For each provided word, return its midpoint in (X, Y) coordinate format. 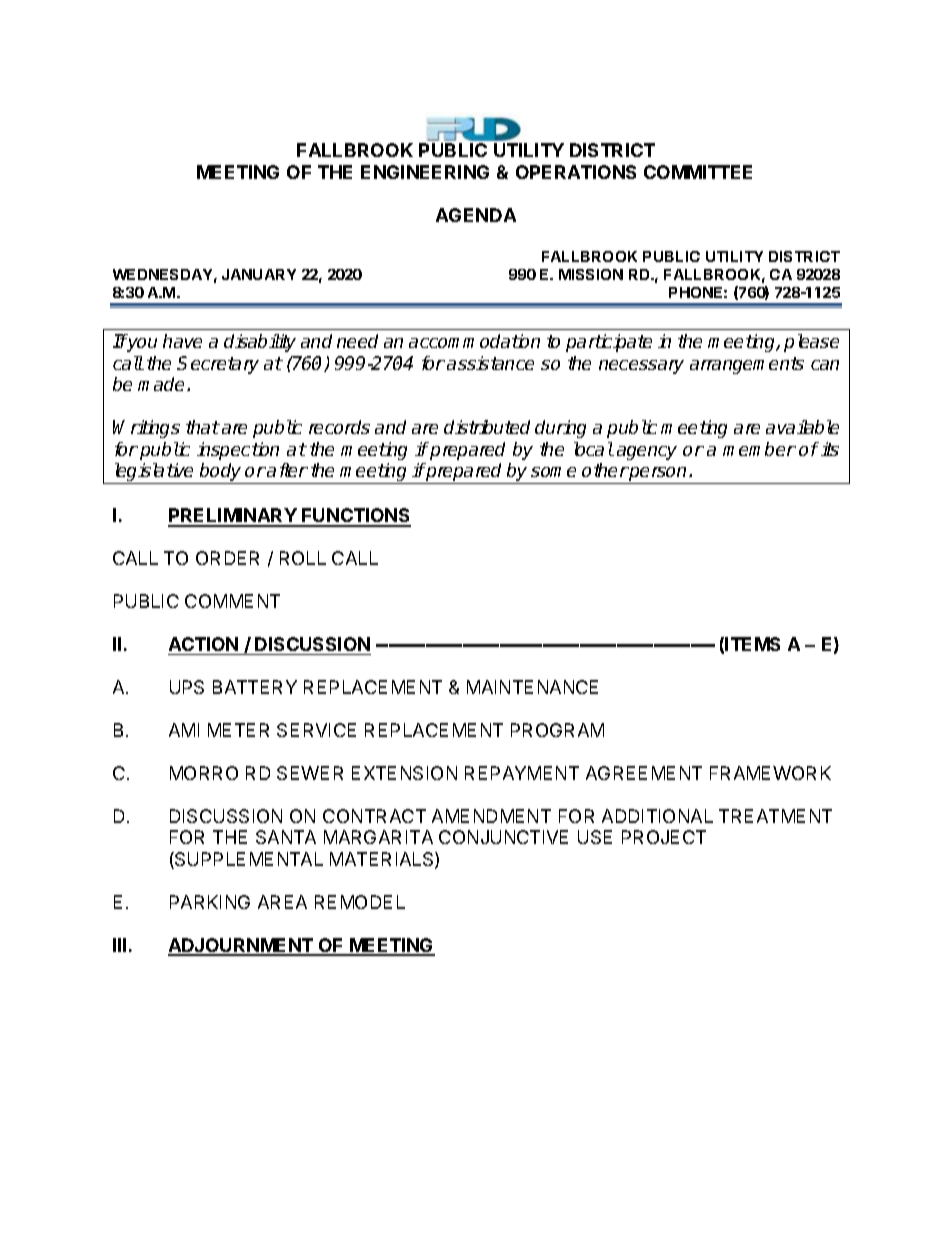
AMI (184, 730)
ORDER (227, 558)
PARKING (210, 902)
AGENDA (476, 215)
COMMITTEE (698, 172)
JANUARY (259, 274)
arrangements (747, 365)
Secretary (218, 365)
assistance (490, 363)
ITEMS (752, 644)
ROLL (303, 558)
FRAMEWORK (770, 773)
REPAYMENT (522, 773)
